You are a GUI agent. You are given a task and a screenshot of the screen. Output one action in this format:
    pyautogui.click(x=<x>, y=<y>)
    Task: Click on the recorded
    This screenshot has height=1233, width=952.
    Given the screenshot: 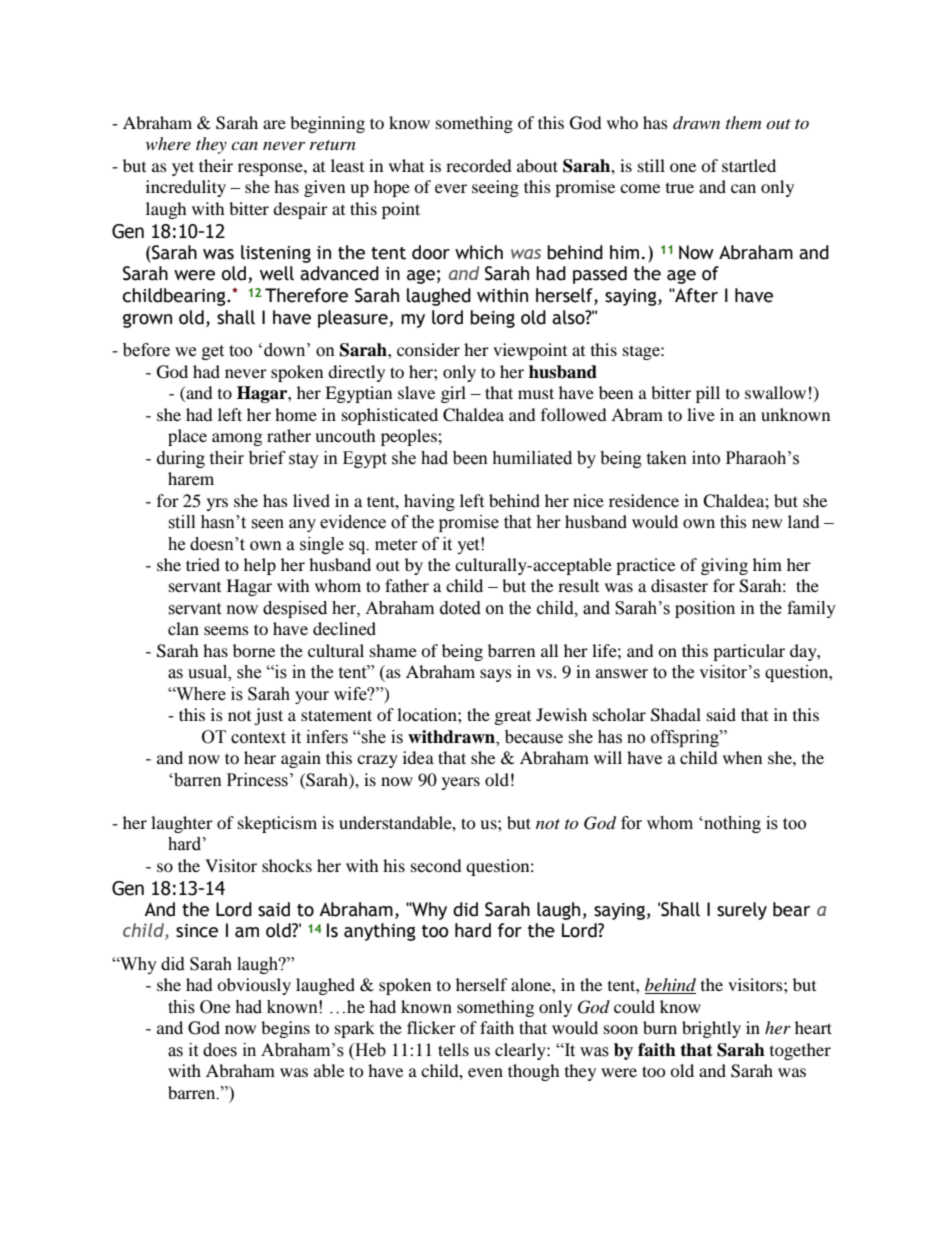 What is the action you would take?
    pyautogui.click(x=479, y=165)
